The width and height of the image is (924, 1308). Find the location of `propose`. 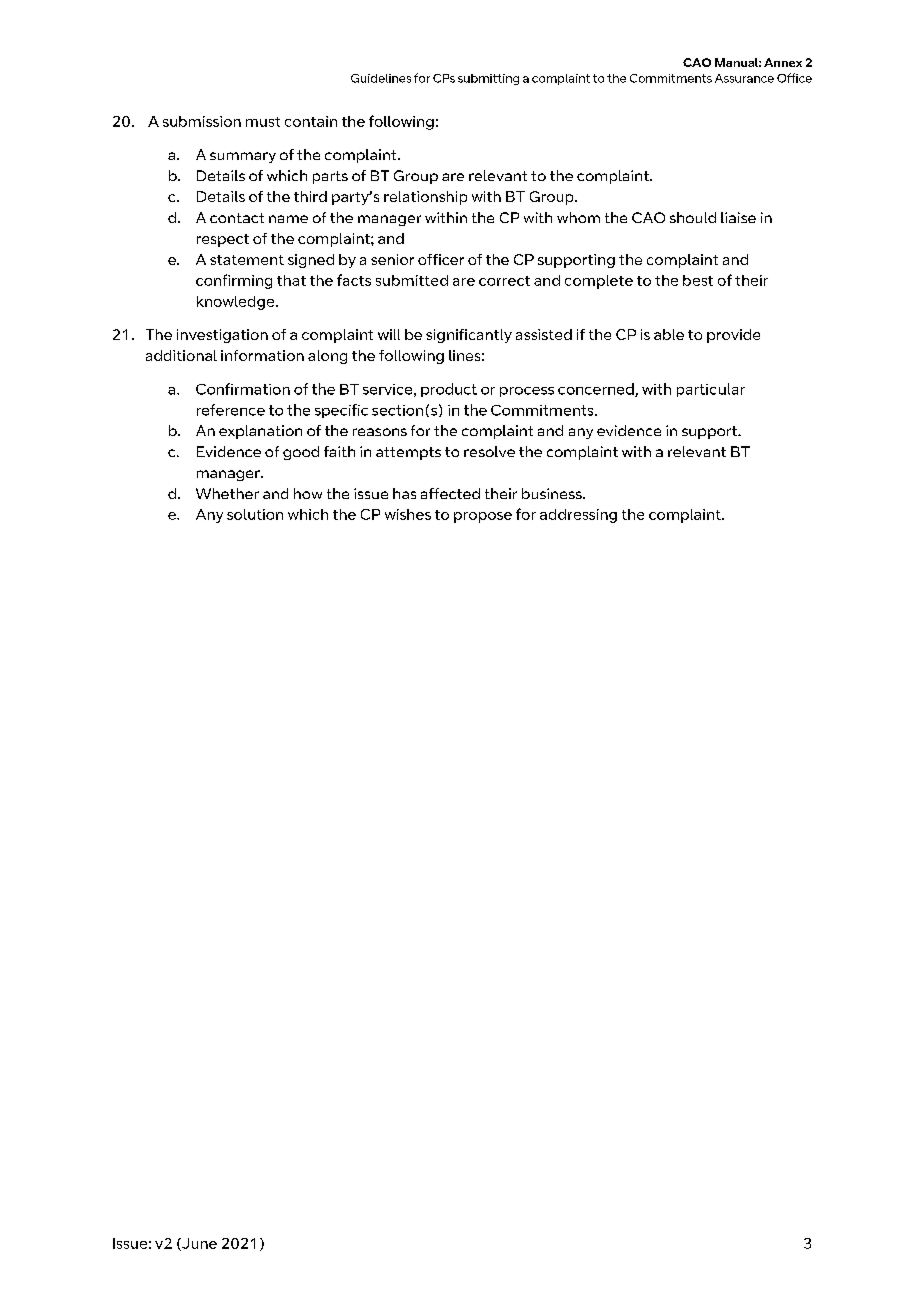

propose is located at coordinates (483, 517).
